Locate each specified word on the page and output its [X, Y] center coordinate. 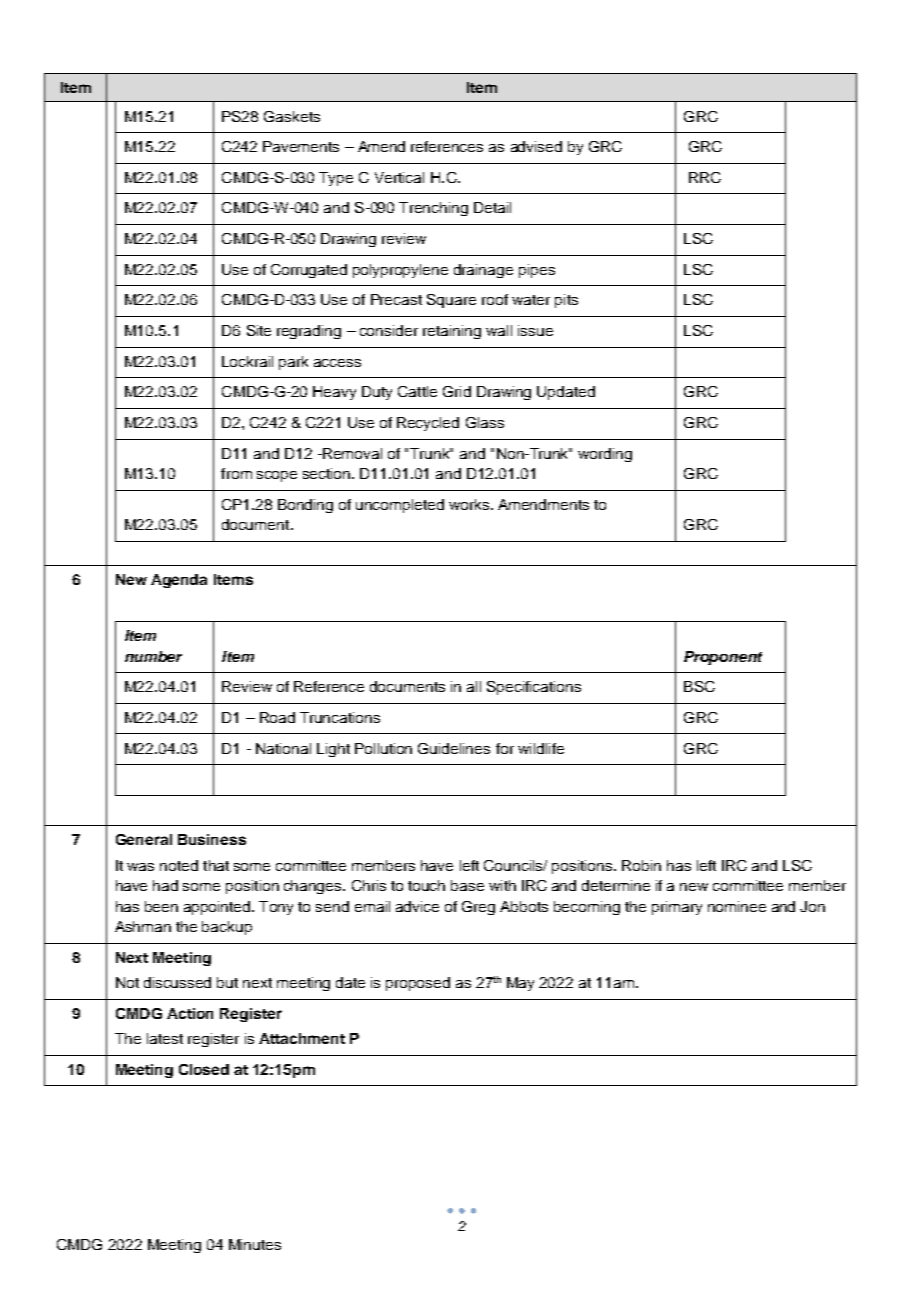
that [216, 865]
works [470, 504]
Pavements [301, 146]
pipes [537, 271]
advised [536, 146]
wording [605, 455]
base [467, 885]
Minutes [255, 1244]
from [236, 473]
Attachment [302, 1038]
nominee [737, 906]
